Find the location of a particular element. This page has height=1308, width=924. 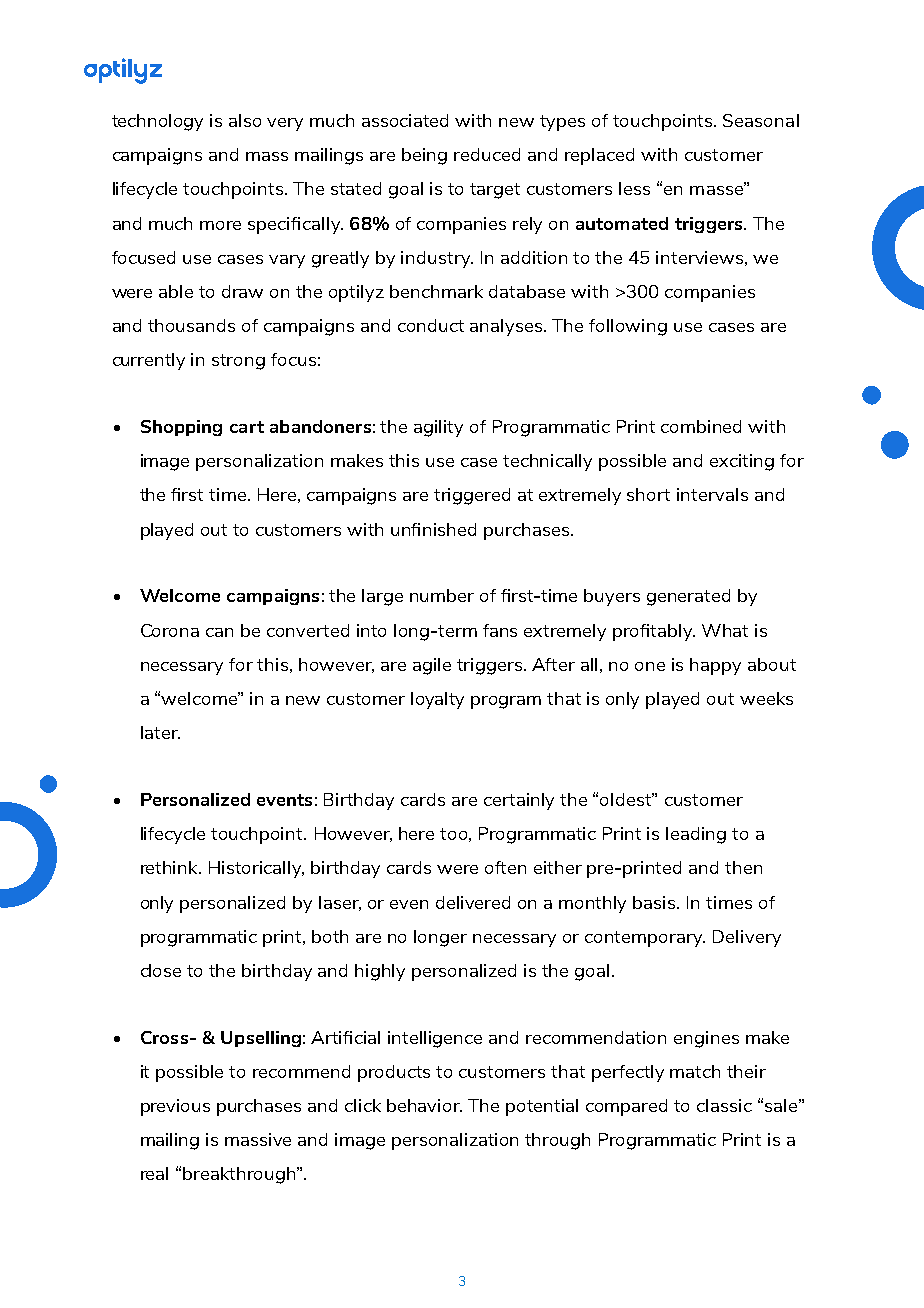

agile is located at coordinates (432, 666).
